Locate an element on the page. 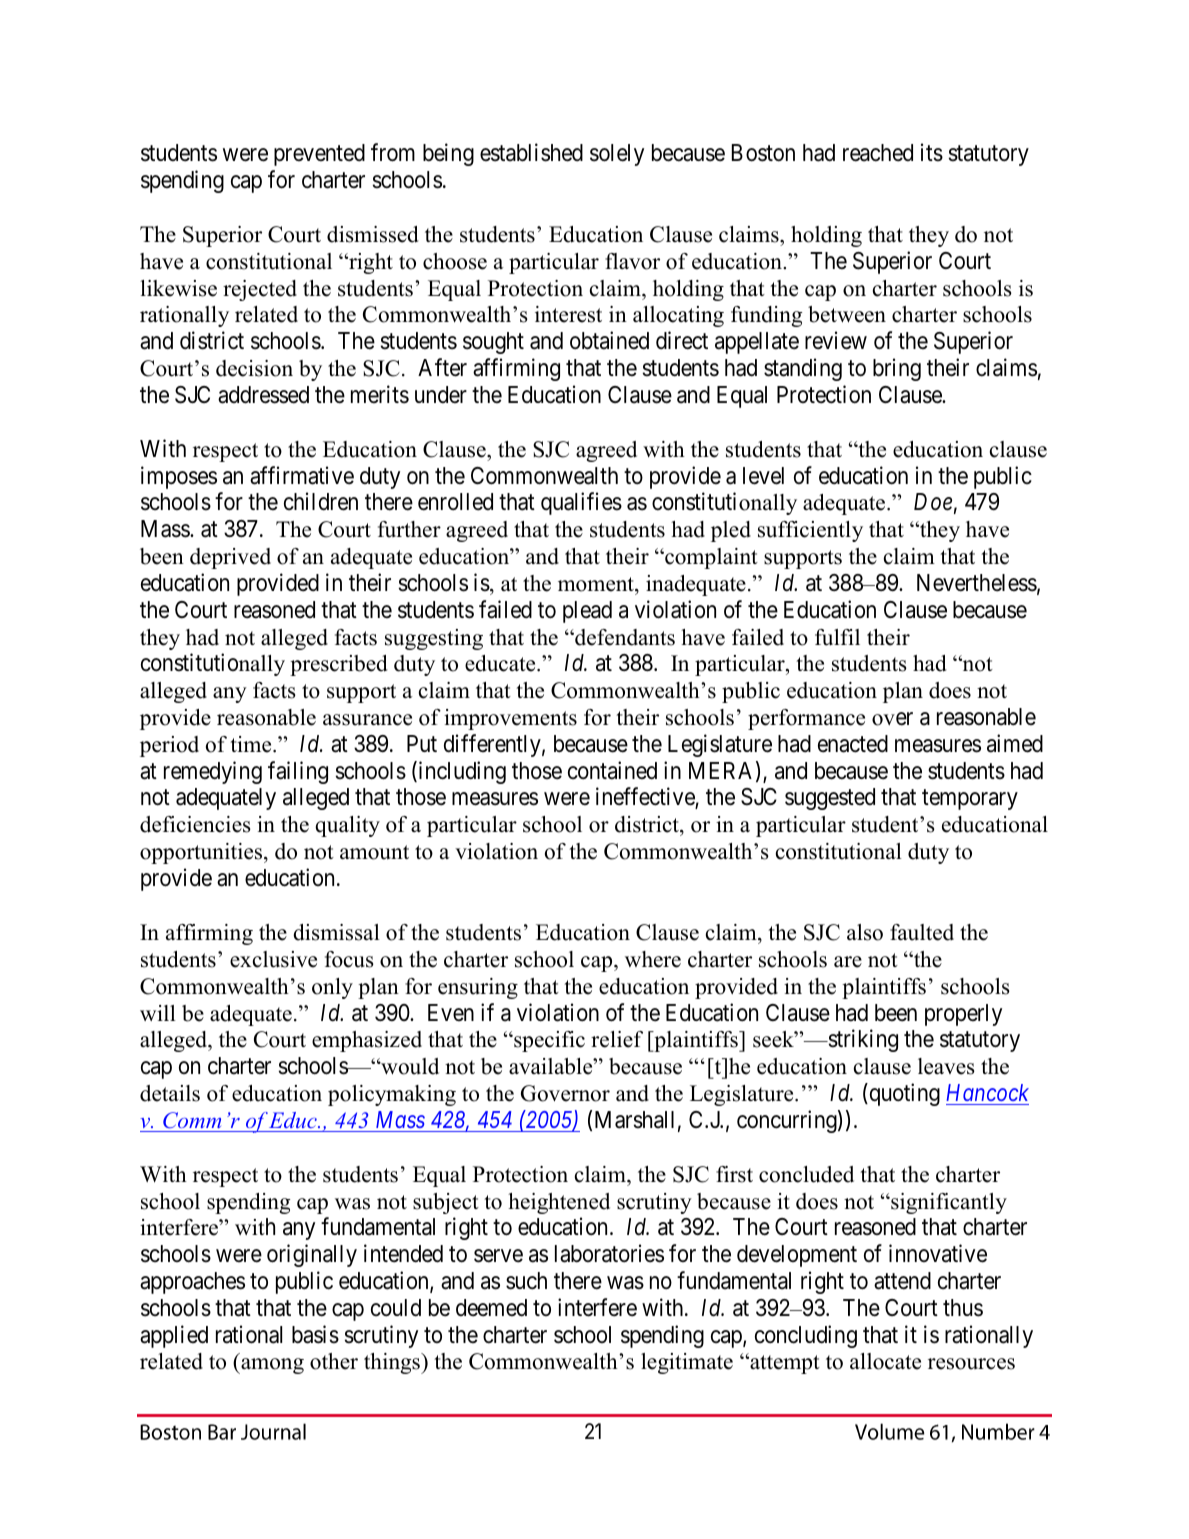 The width and height of the image is (1189, 1539). solely is located at coordinates (617, 155).
